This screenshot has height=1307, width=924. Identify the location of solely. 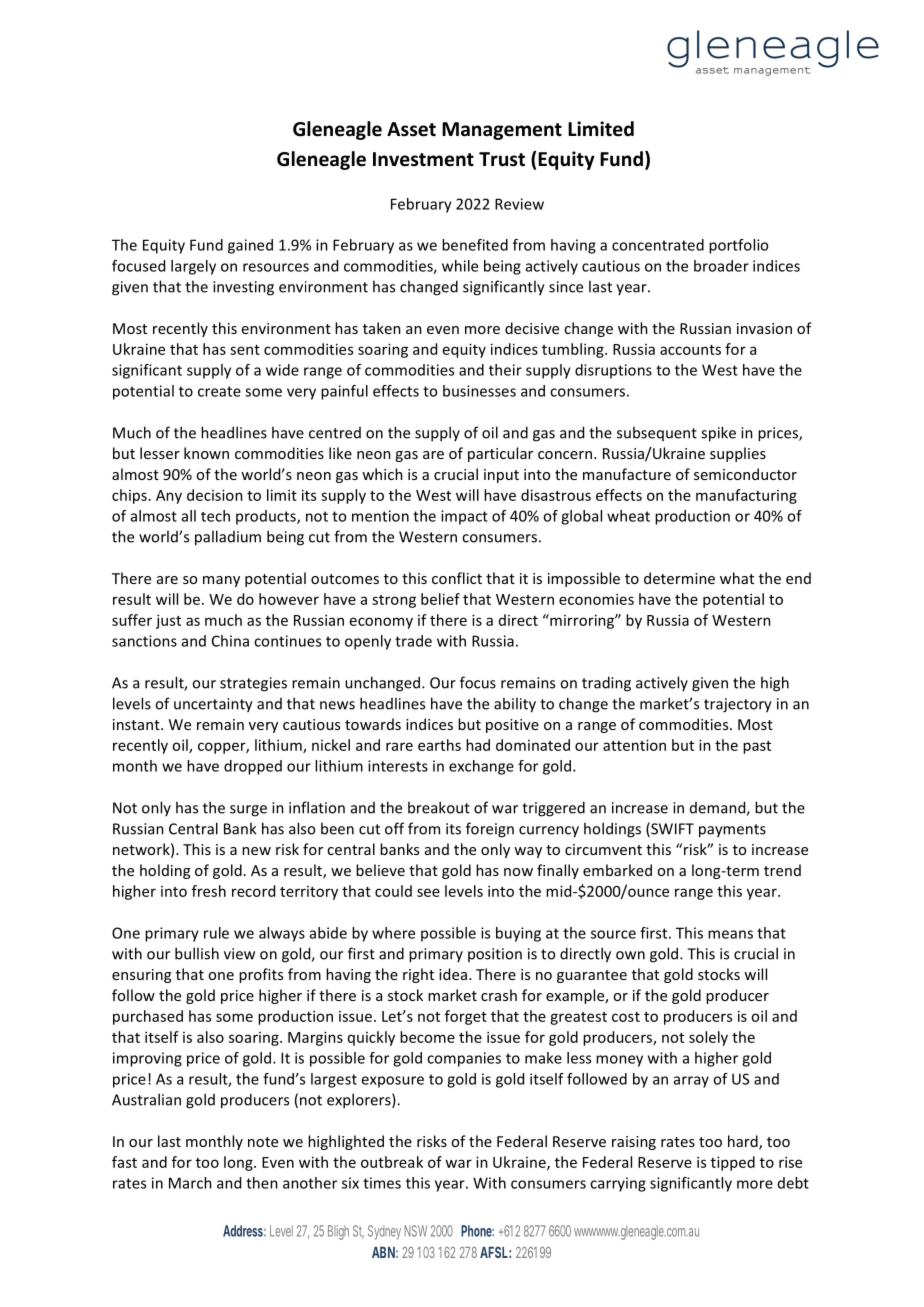
(708, 1038).
